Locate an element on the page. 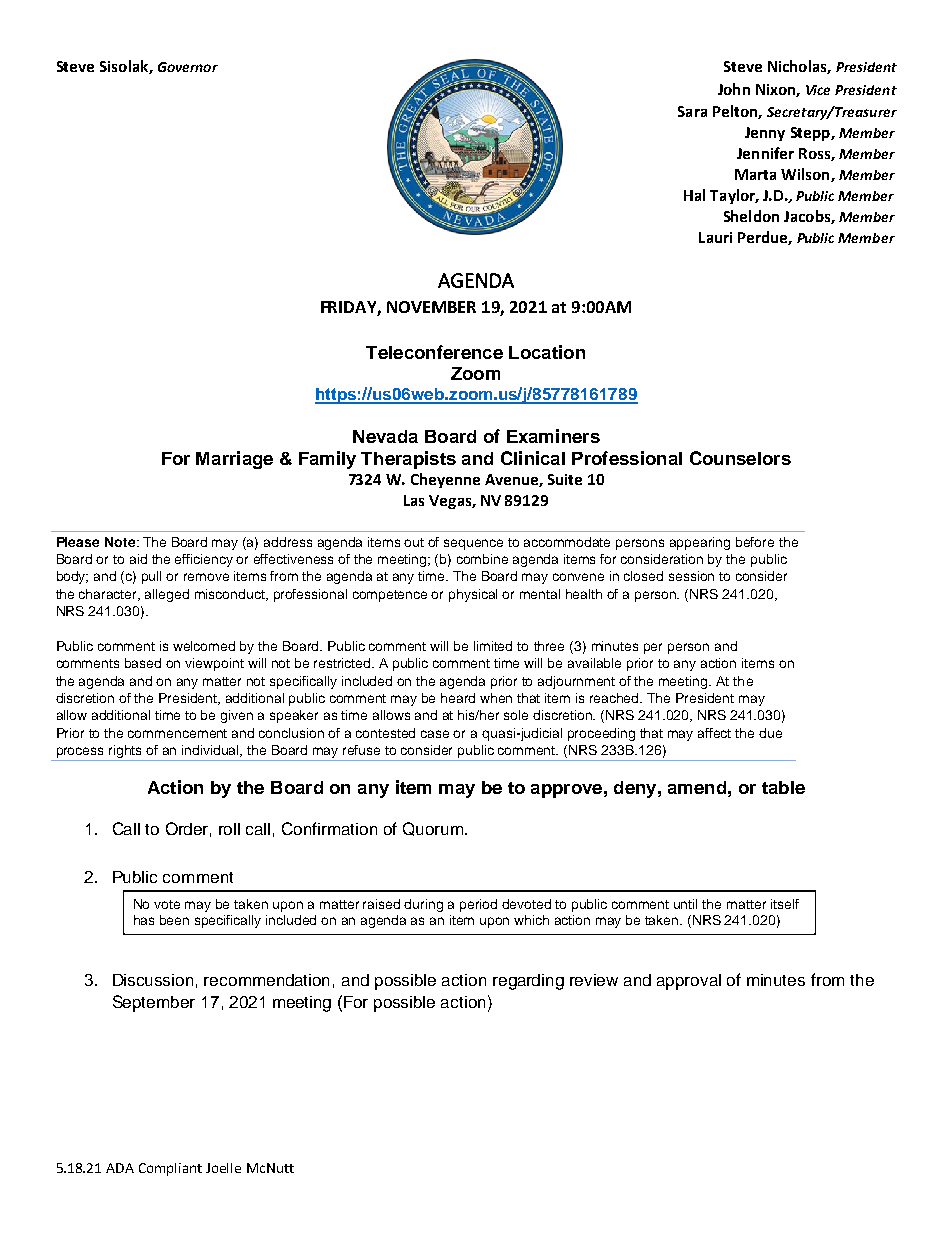 The height and width of the page is (1233, 952). Governor is located at coordinates (188, 67).
